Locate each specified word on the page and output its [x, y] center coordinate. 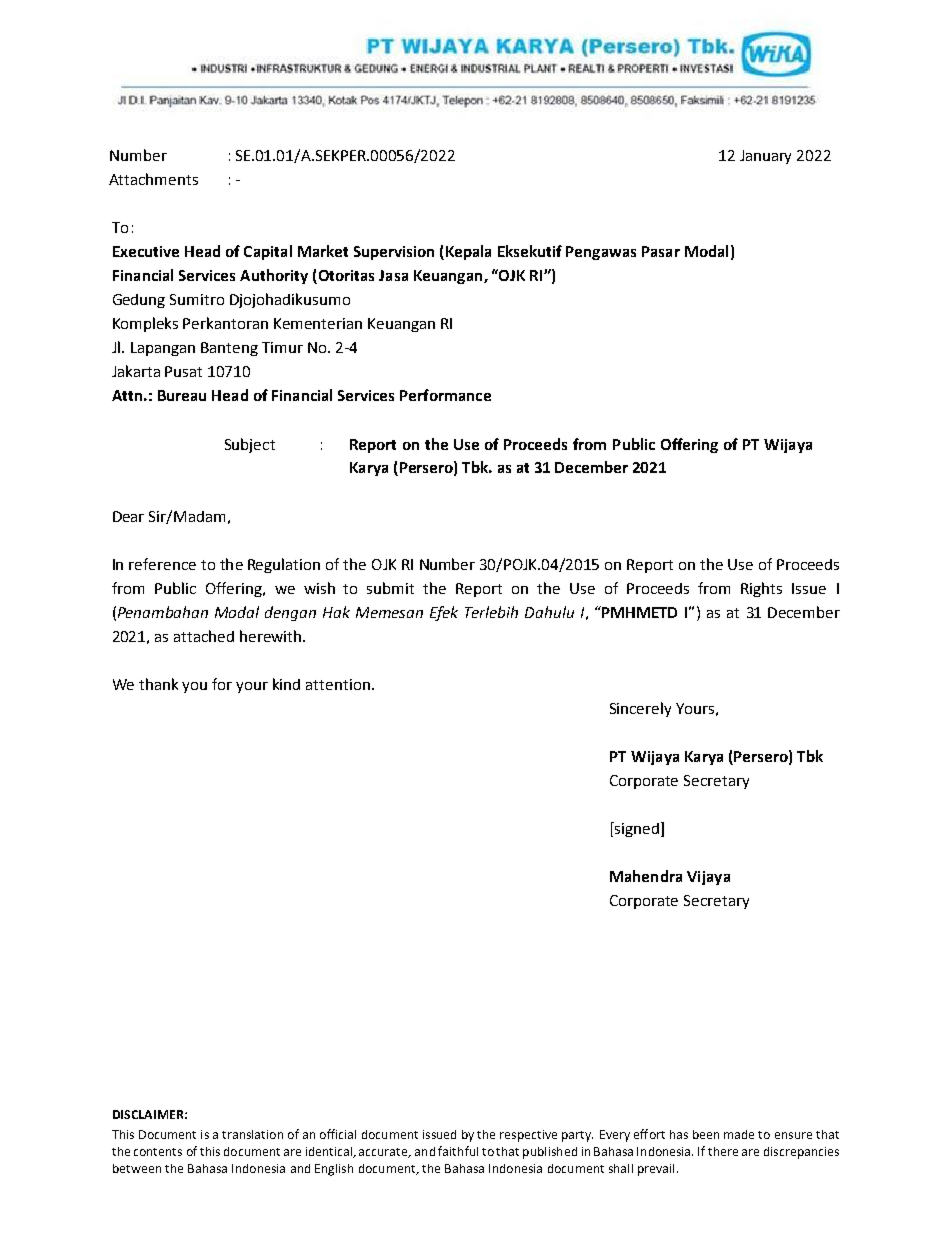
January [765, 157]
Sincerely [640, 709]
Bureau [182, 395]
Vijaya [708, 878]
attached [204, 636]
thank [158, 684]
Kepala [468, 252]
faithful [458, 1151]
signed [636, 829]
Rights [761, 589]
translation [252, 1134]
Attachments [153, 179]
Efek [444, 613]
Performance [445, 395]
